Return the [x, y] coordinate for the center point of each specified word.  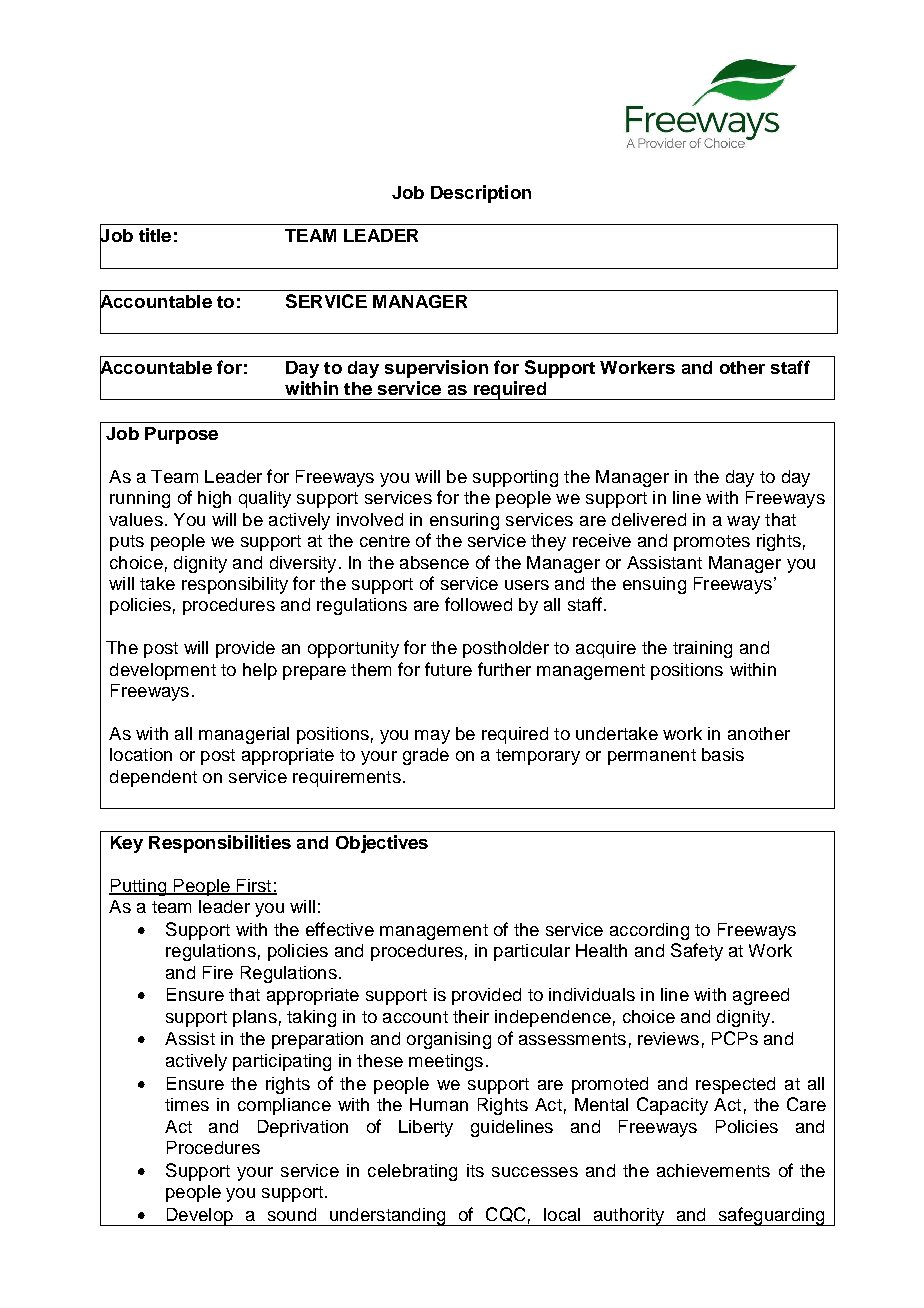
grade [426, 756]
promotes [712, 543]
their [471, 1016]
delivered [649, 519]
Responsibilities [220, 844]
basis [723, 754]
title [155, 235]
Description [481, 194]
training [702, 649]
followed [478, 604]
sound [292, 1214]
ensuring [464, 521]
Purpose [181, 435]
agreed [761, 996]
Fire [218, 972]
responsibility [235, 585]
